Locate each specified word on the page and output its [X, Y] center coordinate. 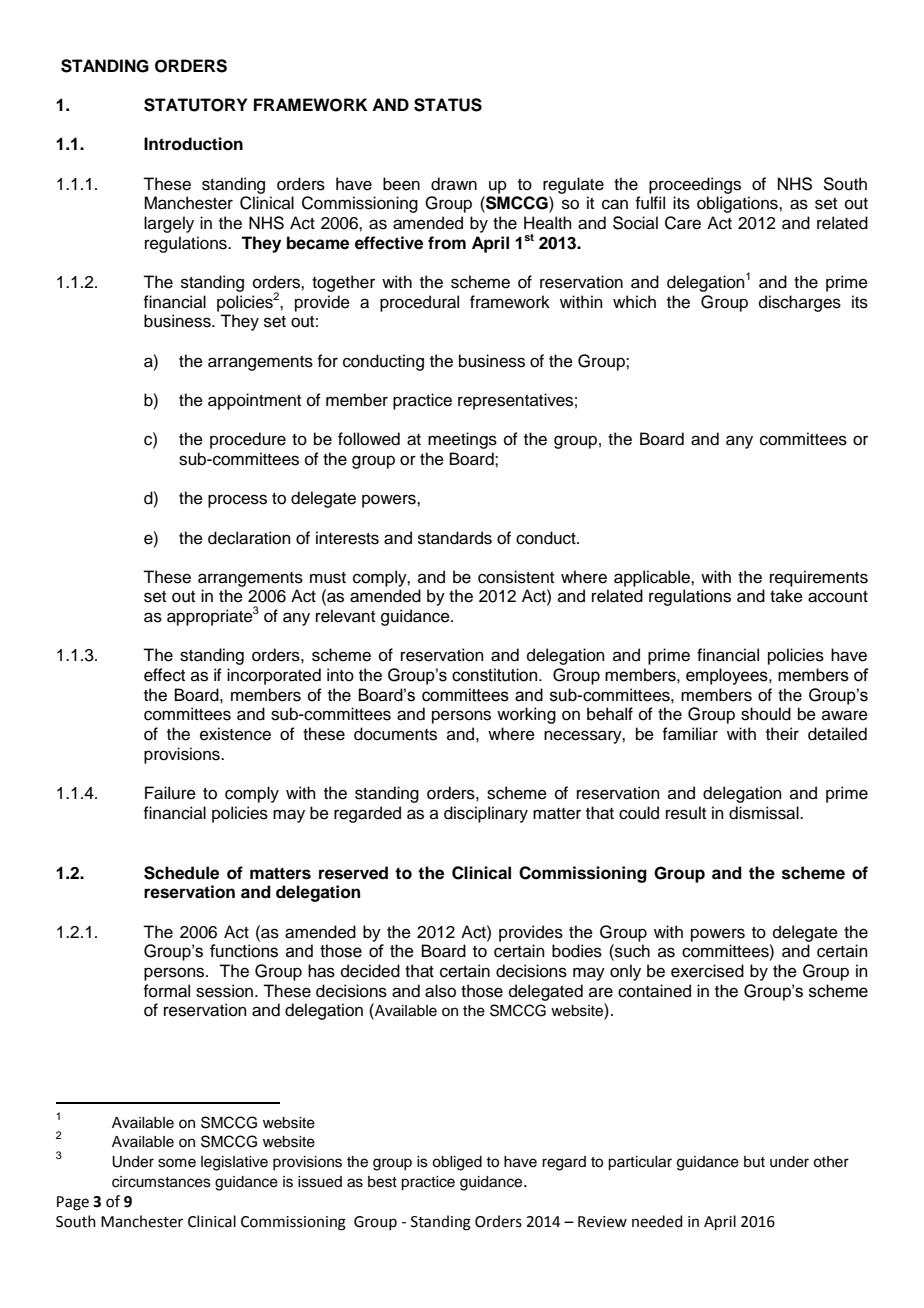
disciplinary [486, 814]
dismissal [765, 813]
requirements [819, 578]
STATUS [448, 105]
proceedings [695, 185]
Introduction [193, 144]
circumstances [161, 1182]
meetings [462, 440]
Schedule [181, 873]
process [237, 501]
